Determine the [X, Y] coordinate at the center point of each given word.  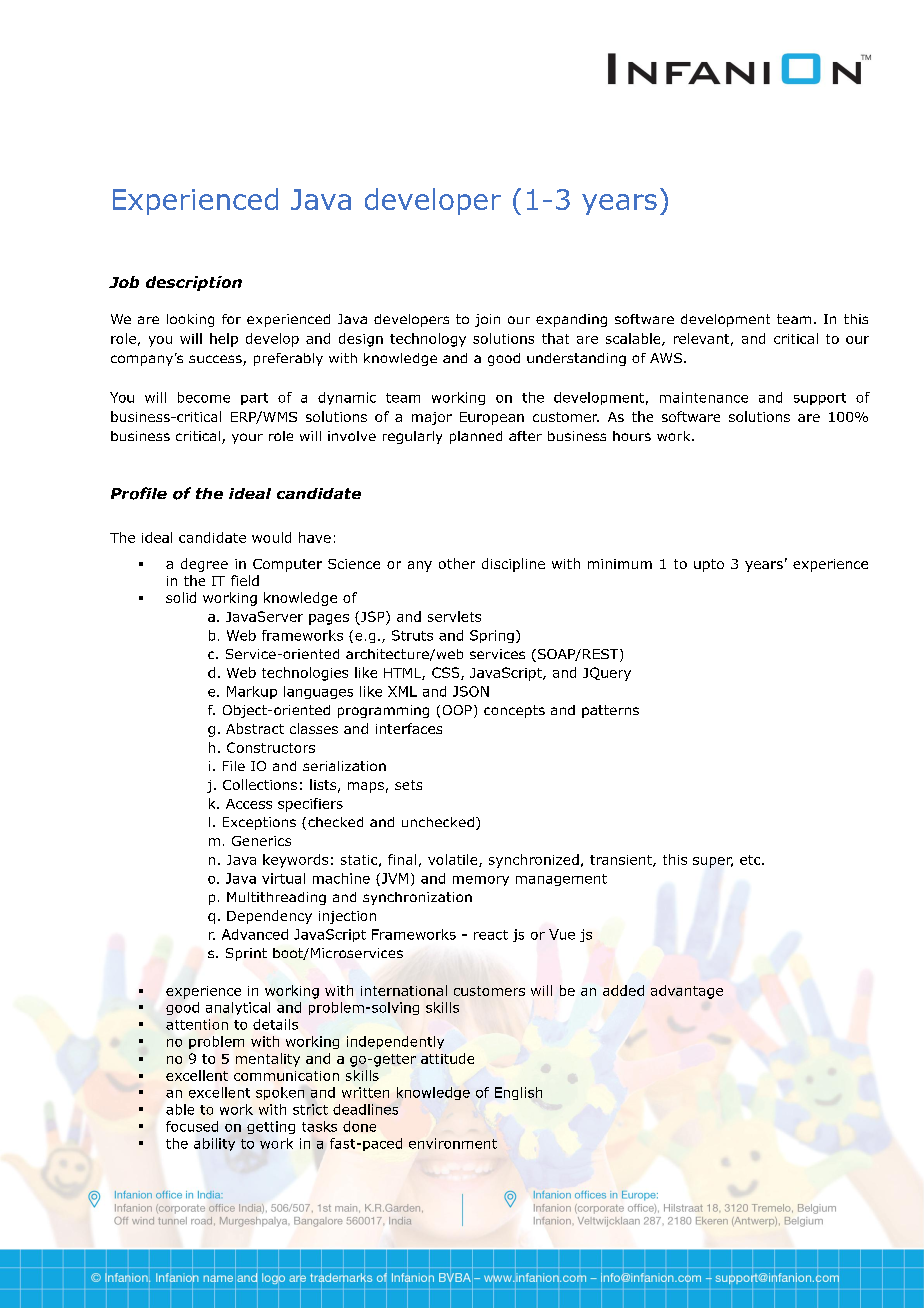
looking [190, 320]
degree [204, 565]
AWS [666, 358]
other [457, 563]
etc [751, 860]
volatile [454, 860]
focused [192, 1126]
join [487, 320]
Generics [261, 841]
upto [709, 565]
